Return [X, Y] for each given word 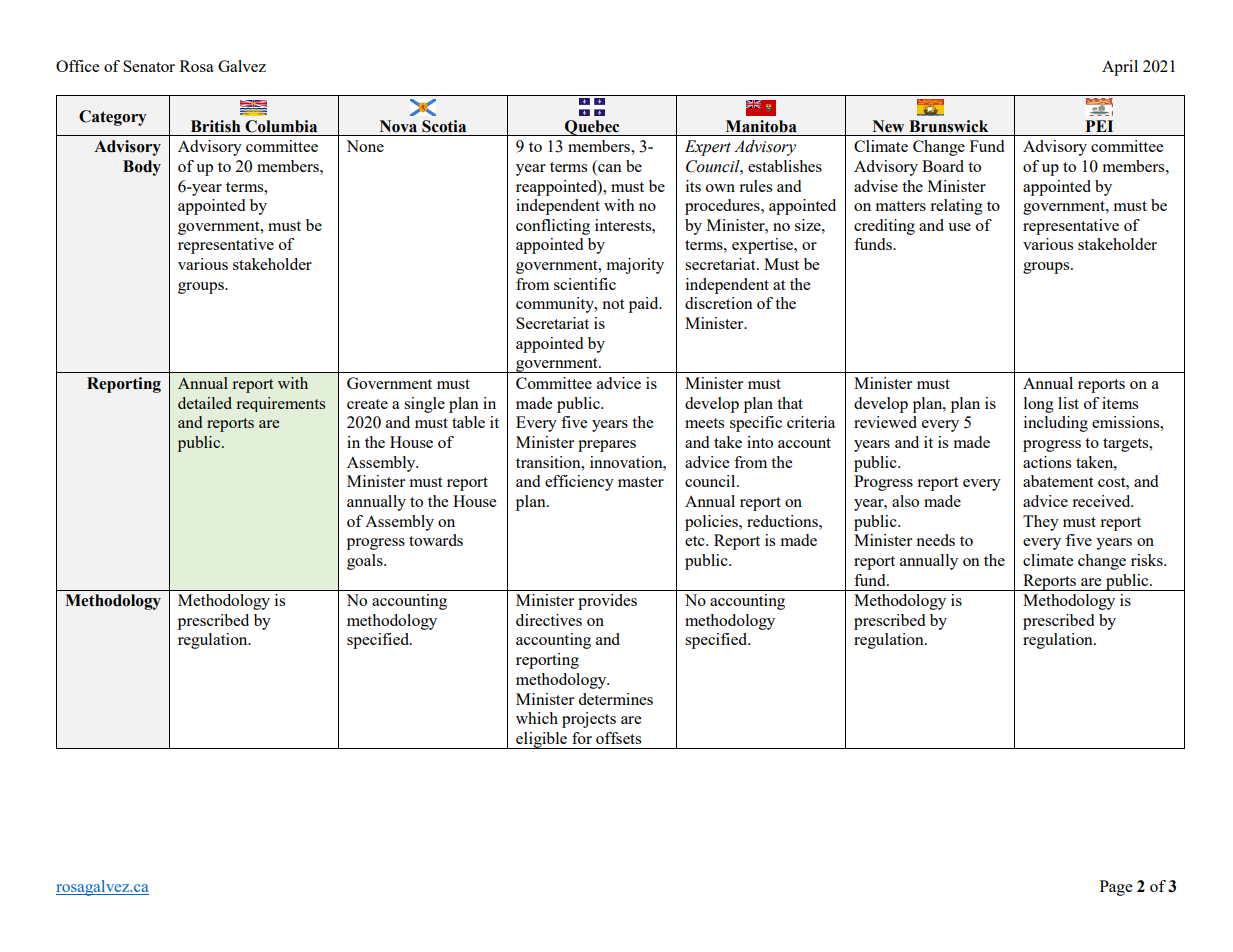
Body [142, 168]
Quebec [592, 128]
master [641, 482]
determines [616, 699]
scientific [585, 284]
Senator [149, 66]
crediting [884, 227]
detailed [205, 403]
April [1120, 68]
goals [366, 562]
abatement [1058, 481]
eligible [542, 740]
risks [1148, 560]
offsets [618, 738]
